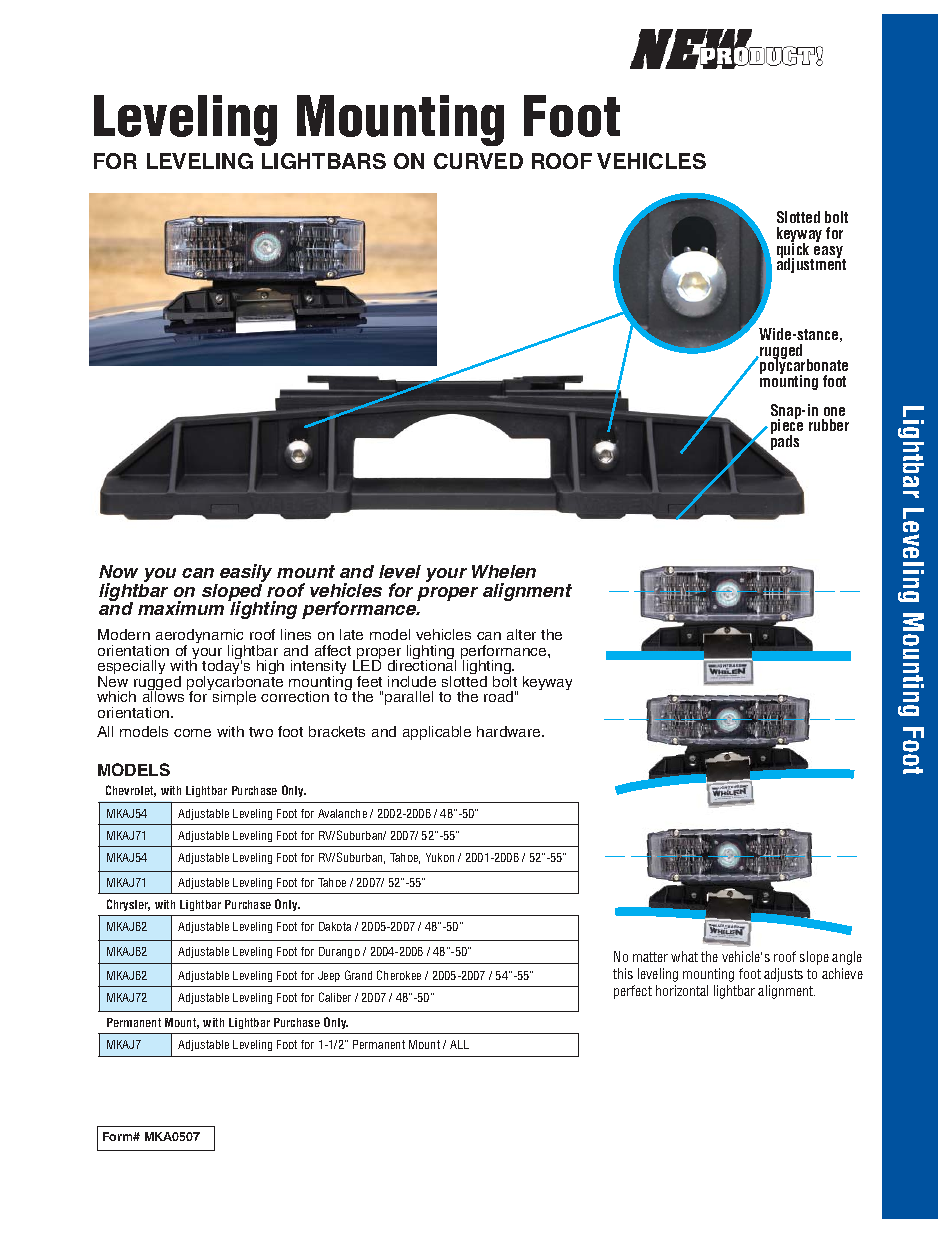  What do you see at coordinates (246, 574) in the screenshot?
I see `easily` at bounding box center [246, 574].
